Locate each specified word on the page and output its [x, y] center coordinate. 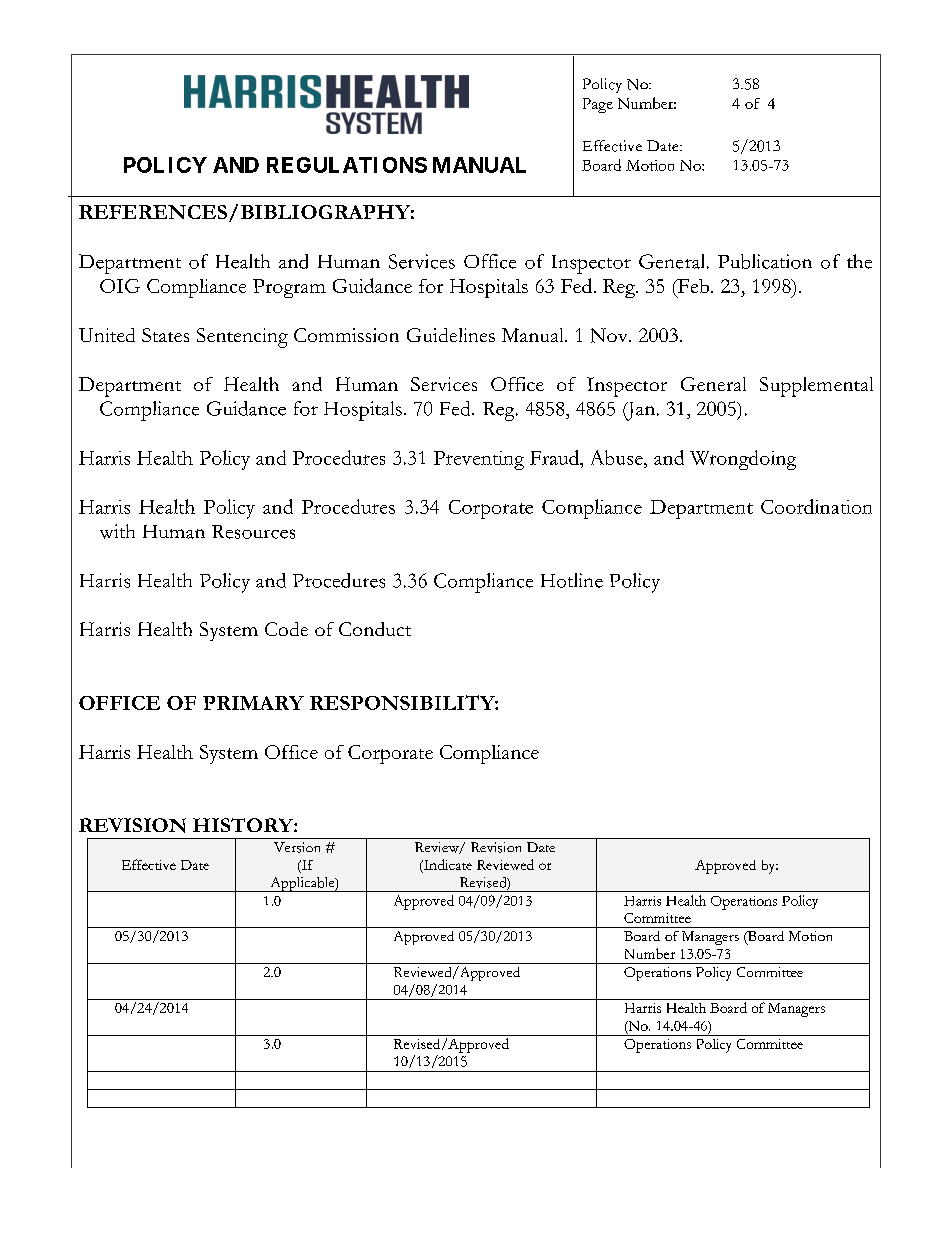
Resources [253, 532]
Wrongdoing [743, 460]
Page [598, 105]
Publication [765, 261]
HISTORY [244, 825]
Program [289, 288]
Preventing [479, 460]
